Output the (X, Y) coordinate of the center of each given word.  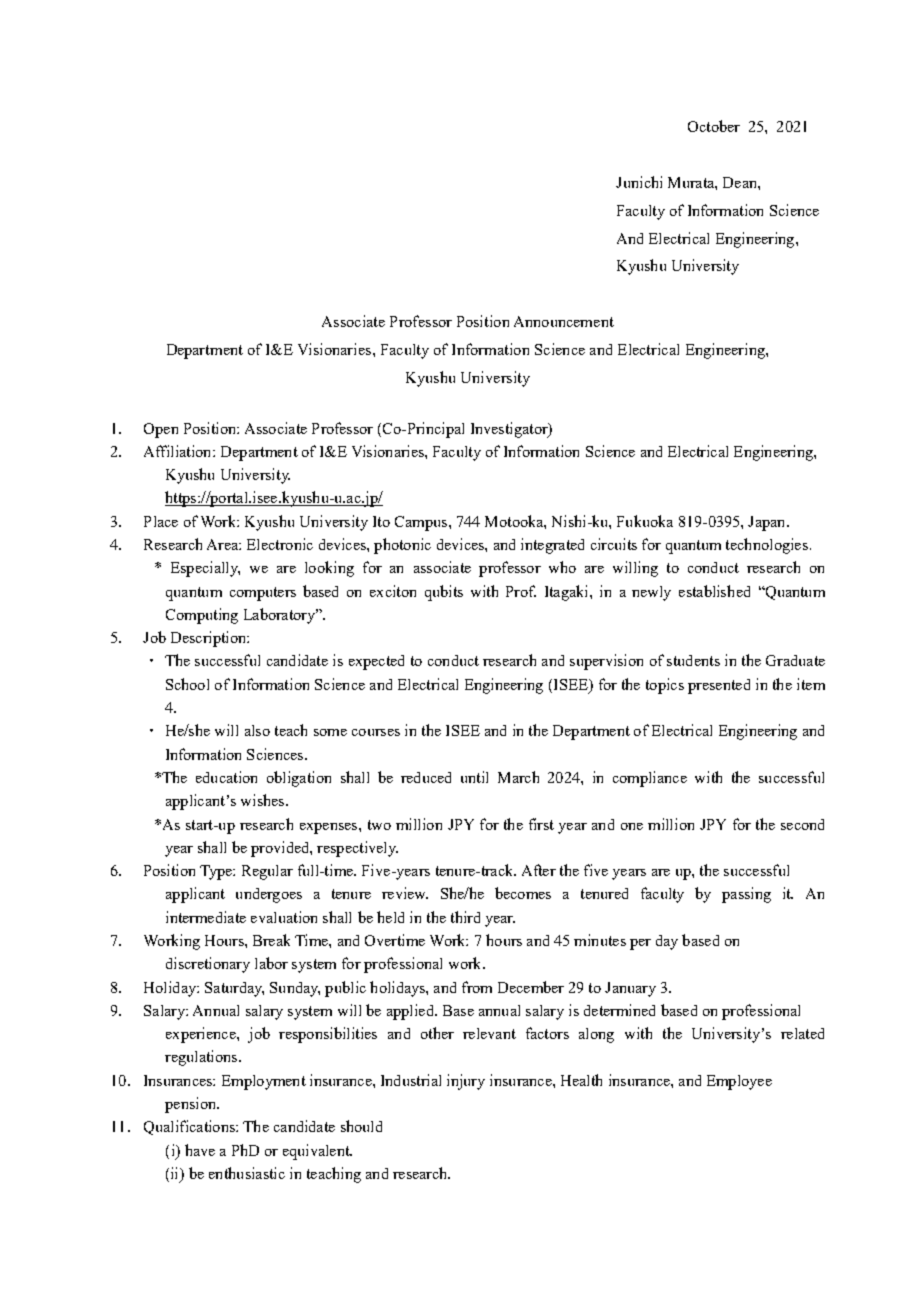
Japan (768, 523)
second (802, 824)
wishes (264, 800)
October (714, 126)
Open (161, 430)
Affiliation (179, 451)
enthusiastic (247, 1173)
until (474, 777)
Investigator (510, 430)
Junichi (639, 182)
